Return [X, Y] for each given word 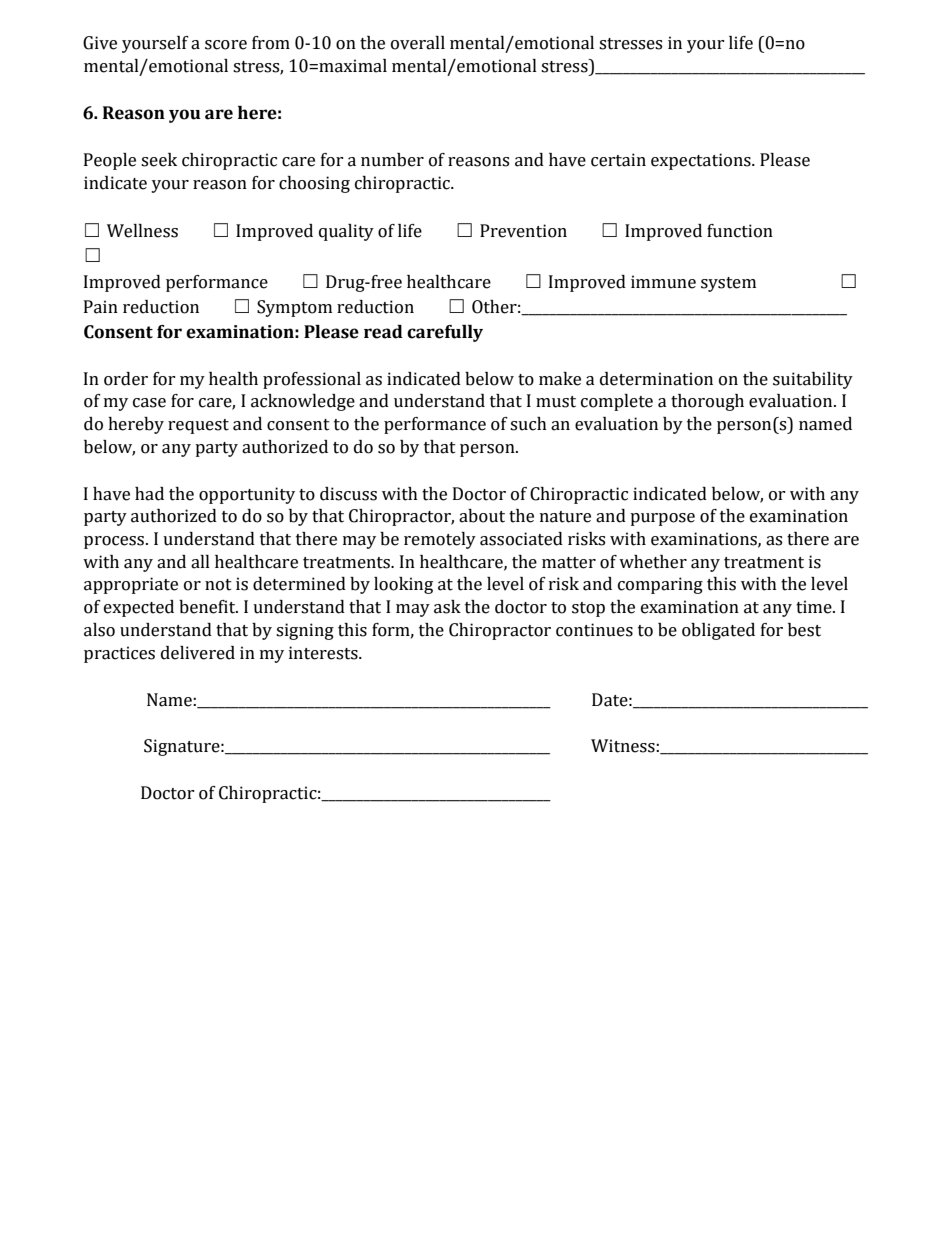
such [528, 424]
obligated [718, 631]
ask [447, 607]
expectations [702, 161]
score [226, 45]
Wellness [142, 231]
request [198, 426]
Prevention [523, 231]
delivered [198, 653]
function [740, 231]
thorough [707, 402]
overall [418, 43]
